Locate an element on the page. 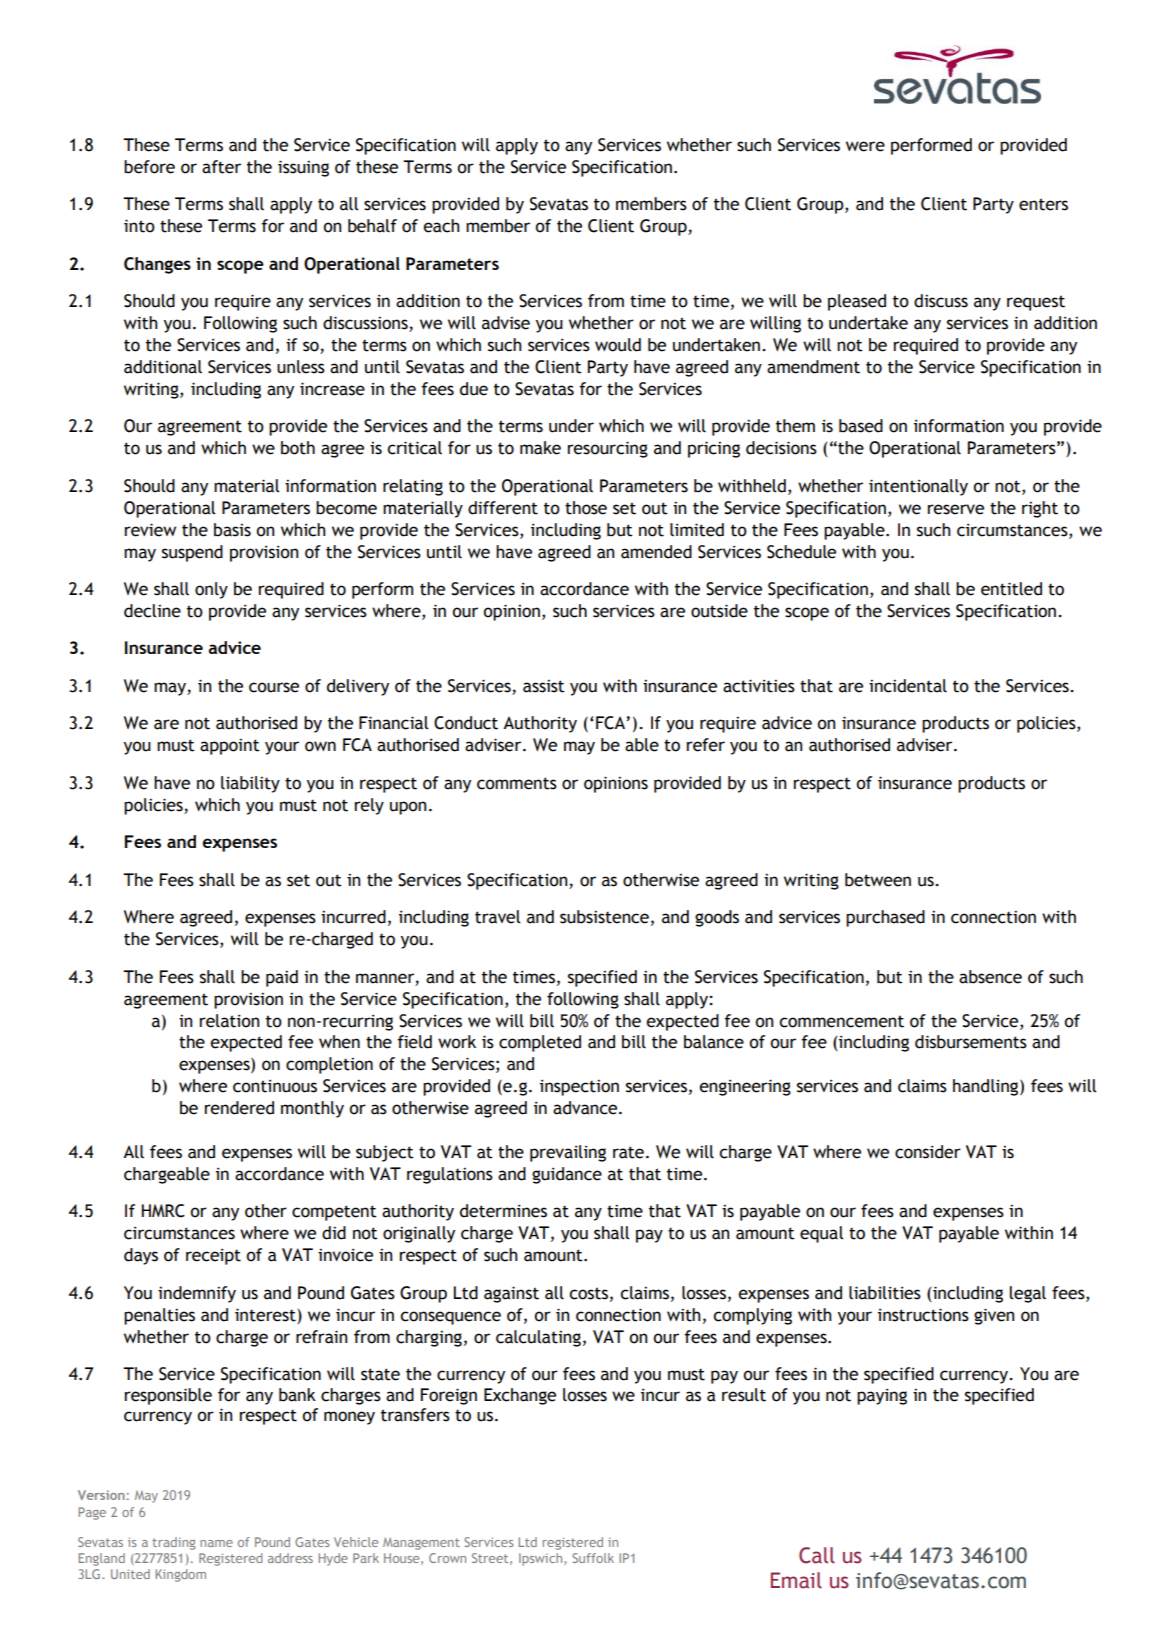  only is located at coordinates (211, 590).
